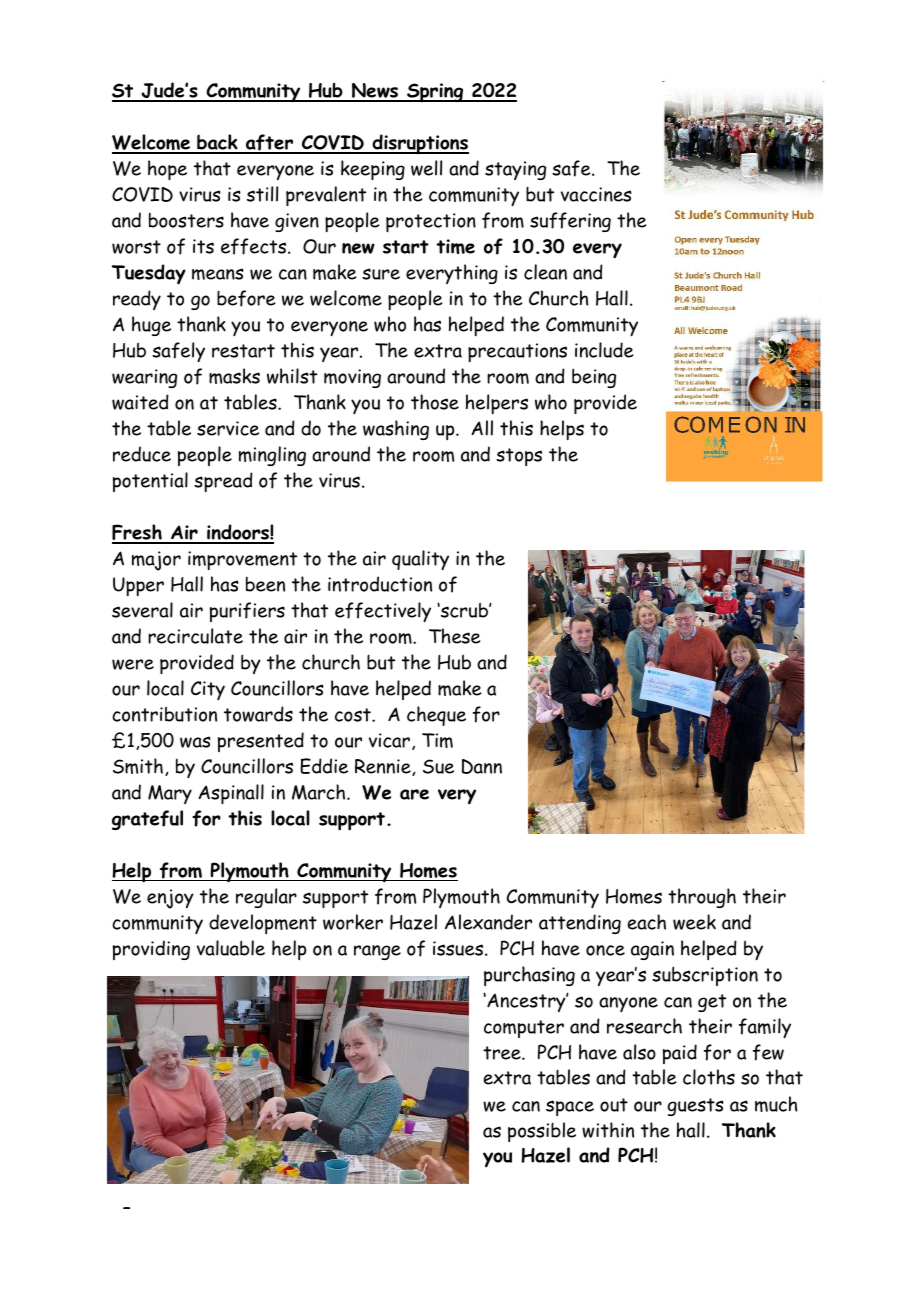  Describe the element at coordinates (503, 1053) in the document. I see `tree` at that location.
